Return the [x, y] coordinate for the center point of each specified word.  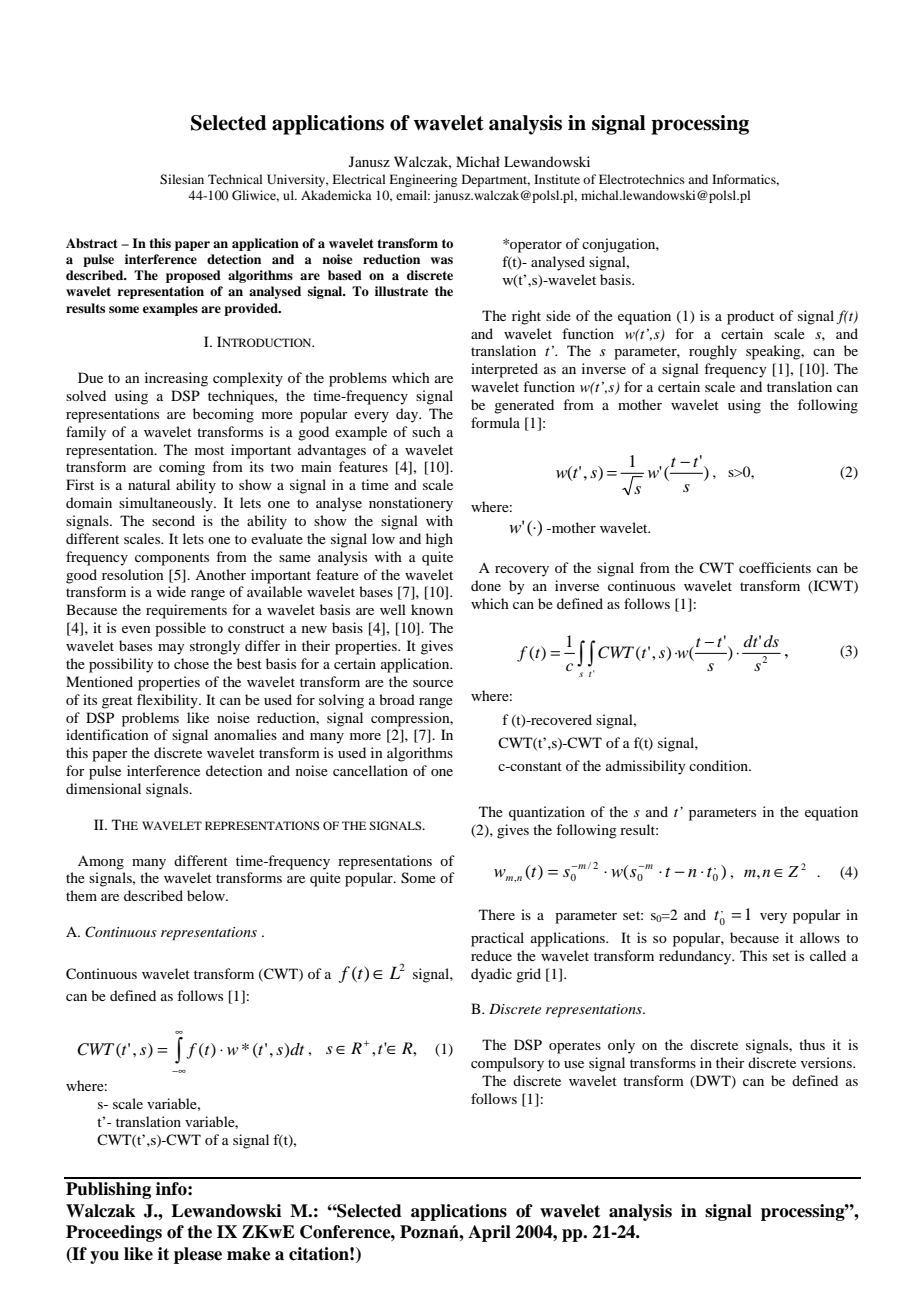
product [750, 317]
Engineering [423, 180]
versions [827, 1062]
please [198, 1255]
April [489, 1233]
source [433, 683]
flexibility [168, 701]
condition [720, 765]
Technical [235, 179]
